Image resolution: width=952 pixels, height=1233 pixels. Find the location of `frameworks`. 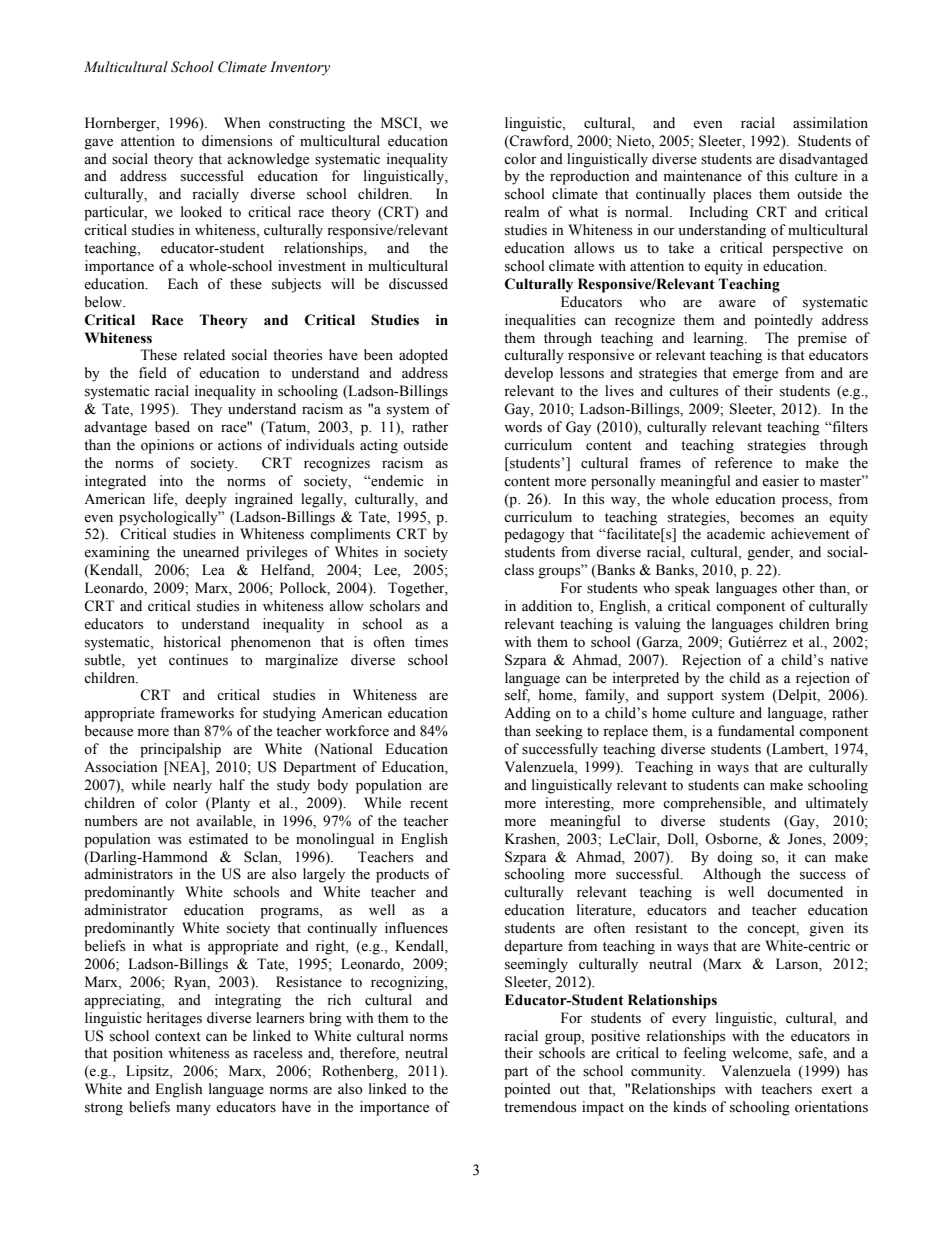

frameworks is located at coordinates (197, 713).
